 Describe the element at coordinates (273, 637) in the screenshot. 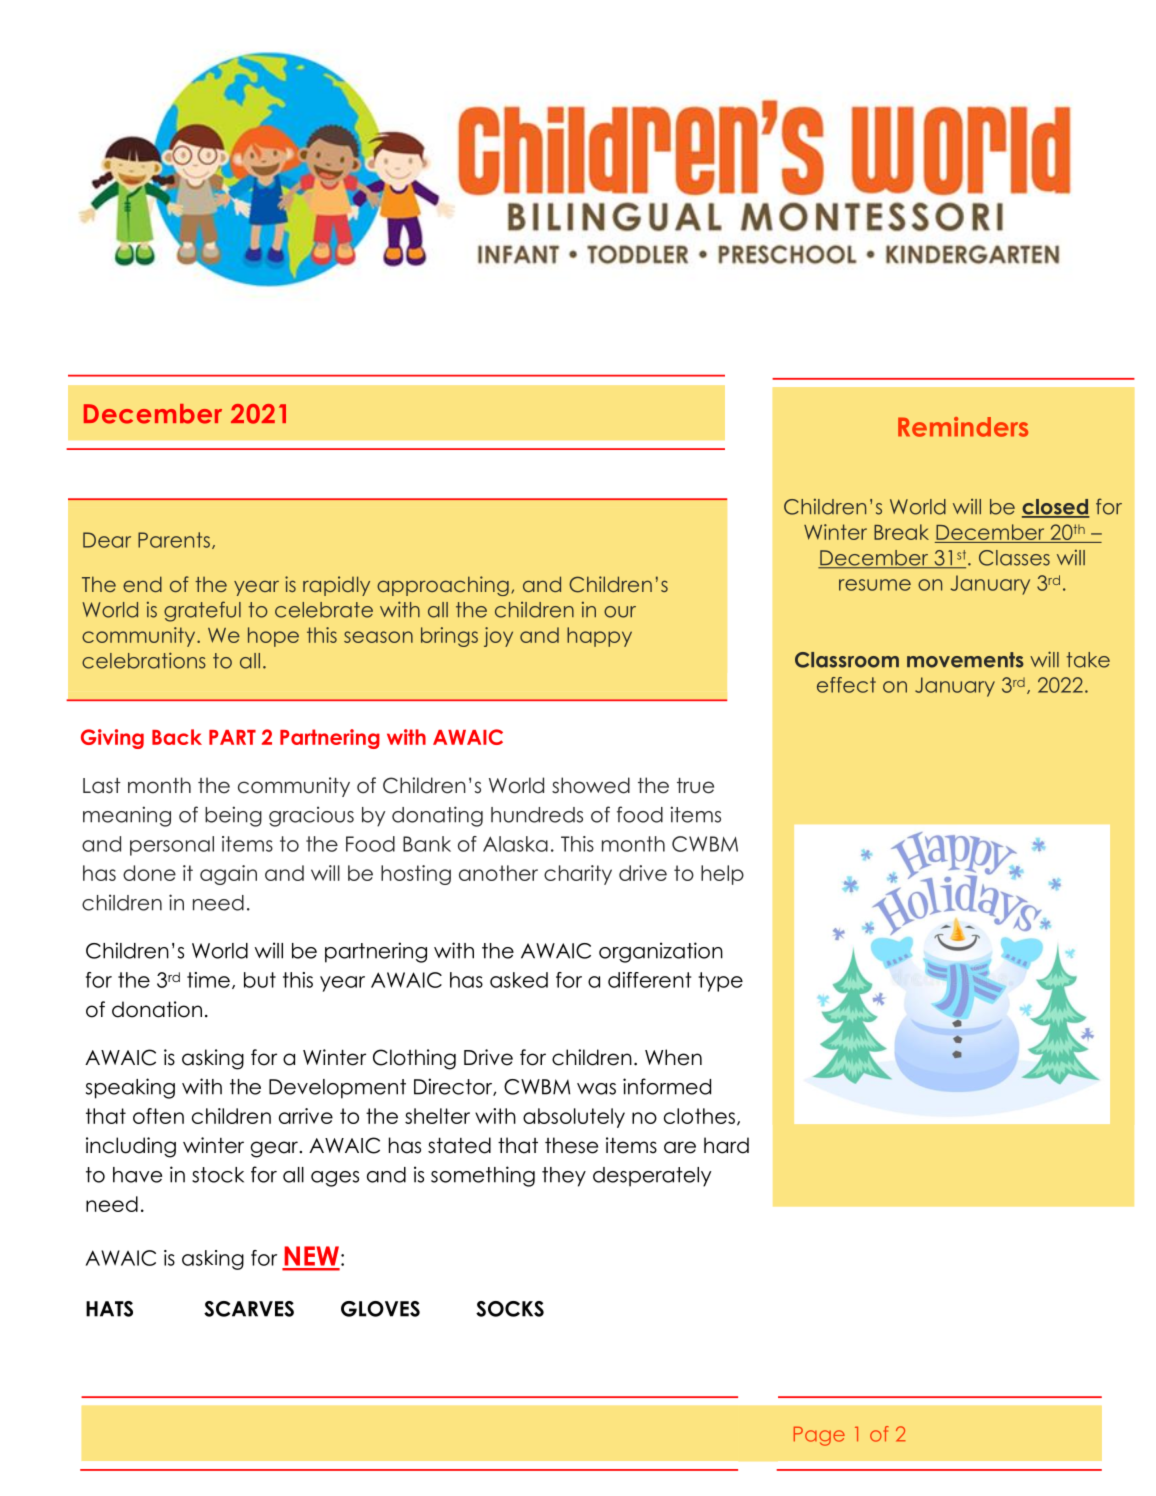

I see `hope` at that location.
